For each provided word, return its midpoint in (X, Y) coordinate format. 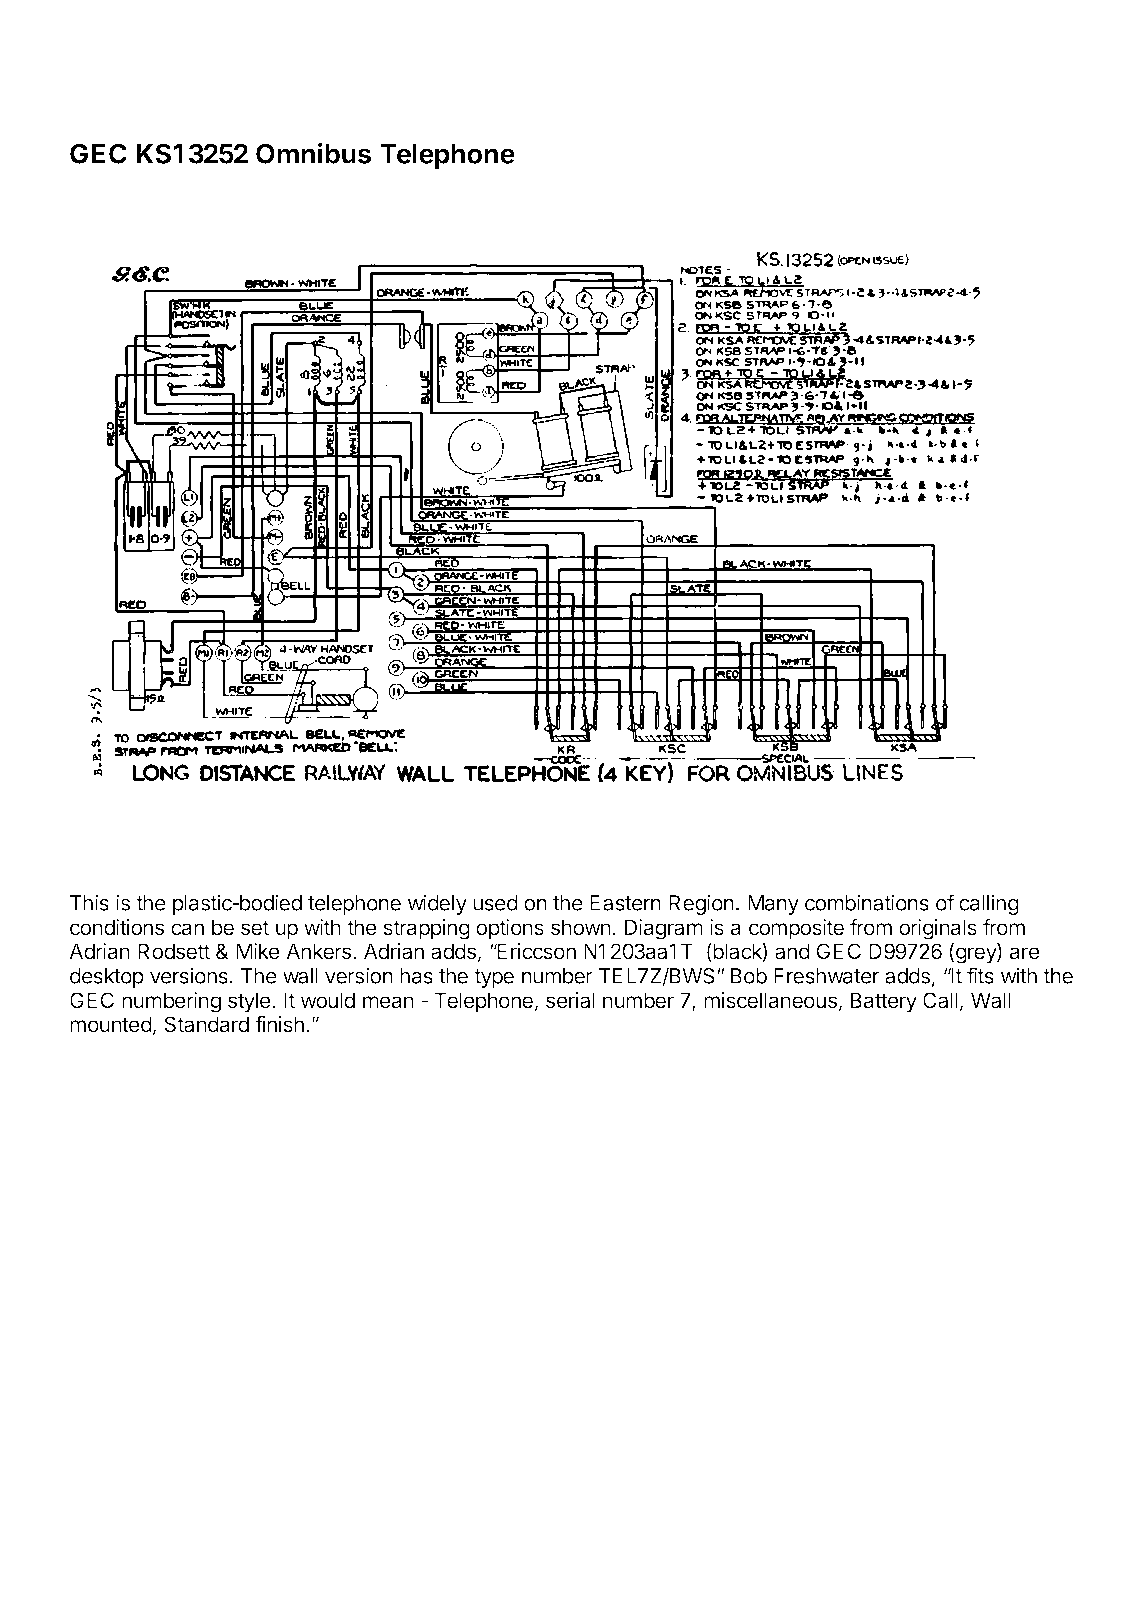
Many (773, 905)
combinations (867, 902)
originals (938, 929)
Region (701, 904)
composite (796, 929)
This (89, 902)
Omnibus (313, 153)
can (187, 929)
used (495, 903)
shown (581, 927)
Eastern (625, 903)
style (250, 1002)
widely (437, 904)
